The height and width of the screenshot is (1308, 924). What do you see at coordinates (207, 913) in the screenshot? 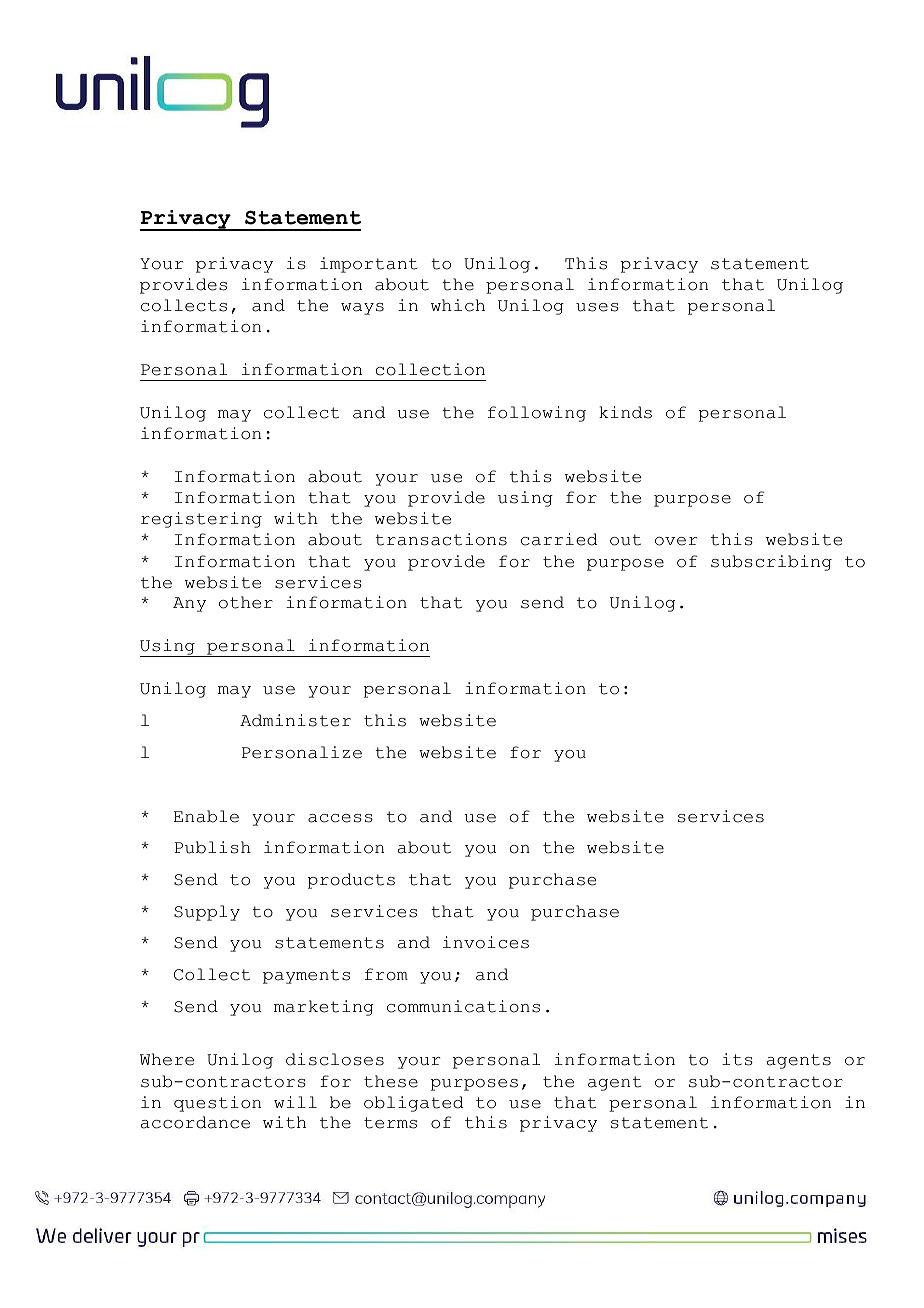
I see `Supply` at bounding box center [207, 913].
